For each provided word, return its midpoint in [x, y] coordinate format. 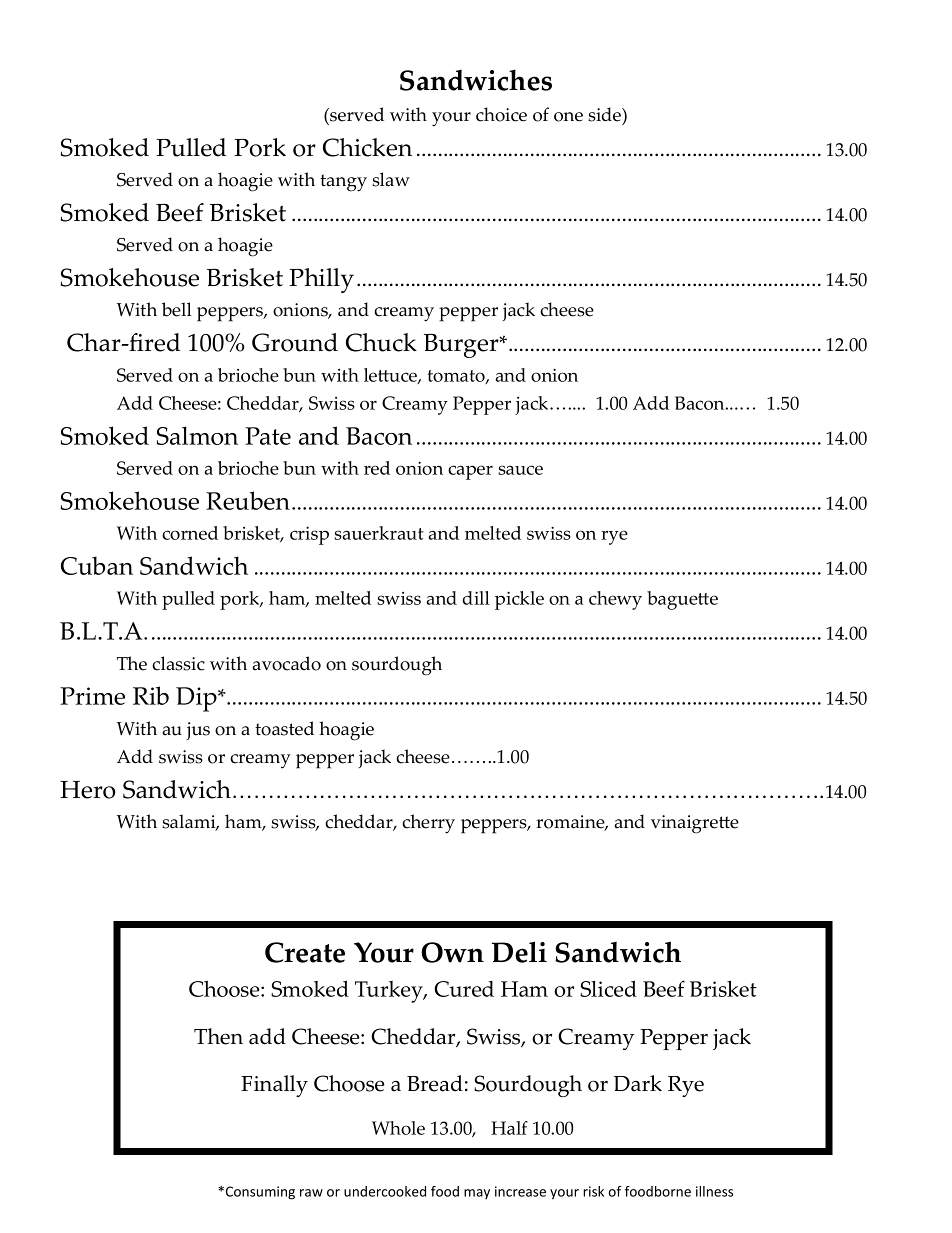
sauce [520, 470]
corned [190, 533]
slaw [391, 179]
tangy [343, 183]
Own [452, 952]
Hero [88, 790]
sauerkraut [379, 533]
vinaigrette [695, 824]
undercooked [385, 1191]
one [568, 117]
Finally [274, 1086]
